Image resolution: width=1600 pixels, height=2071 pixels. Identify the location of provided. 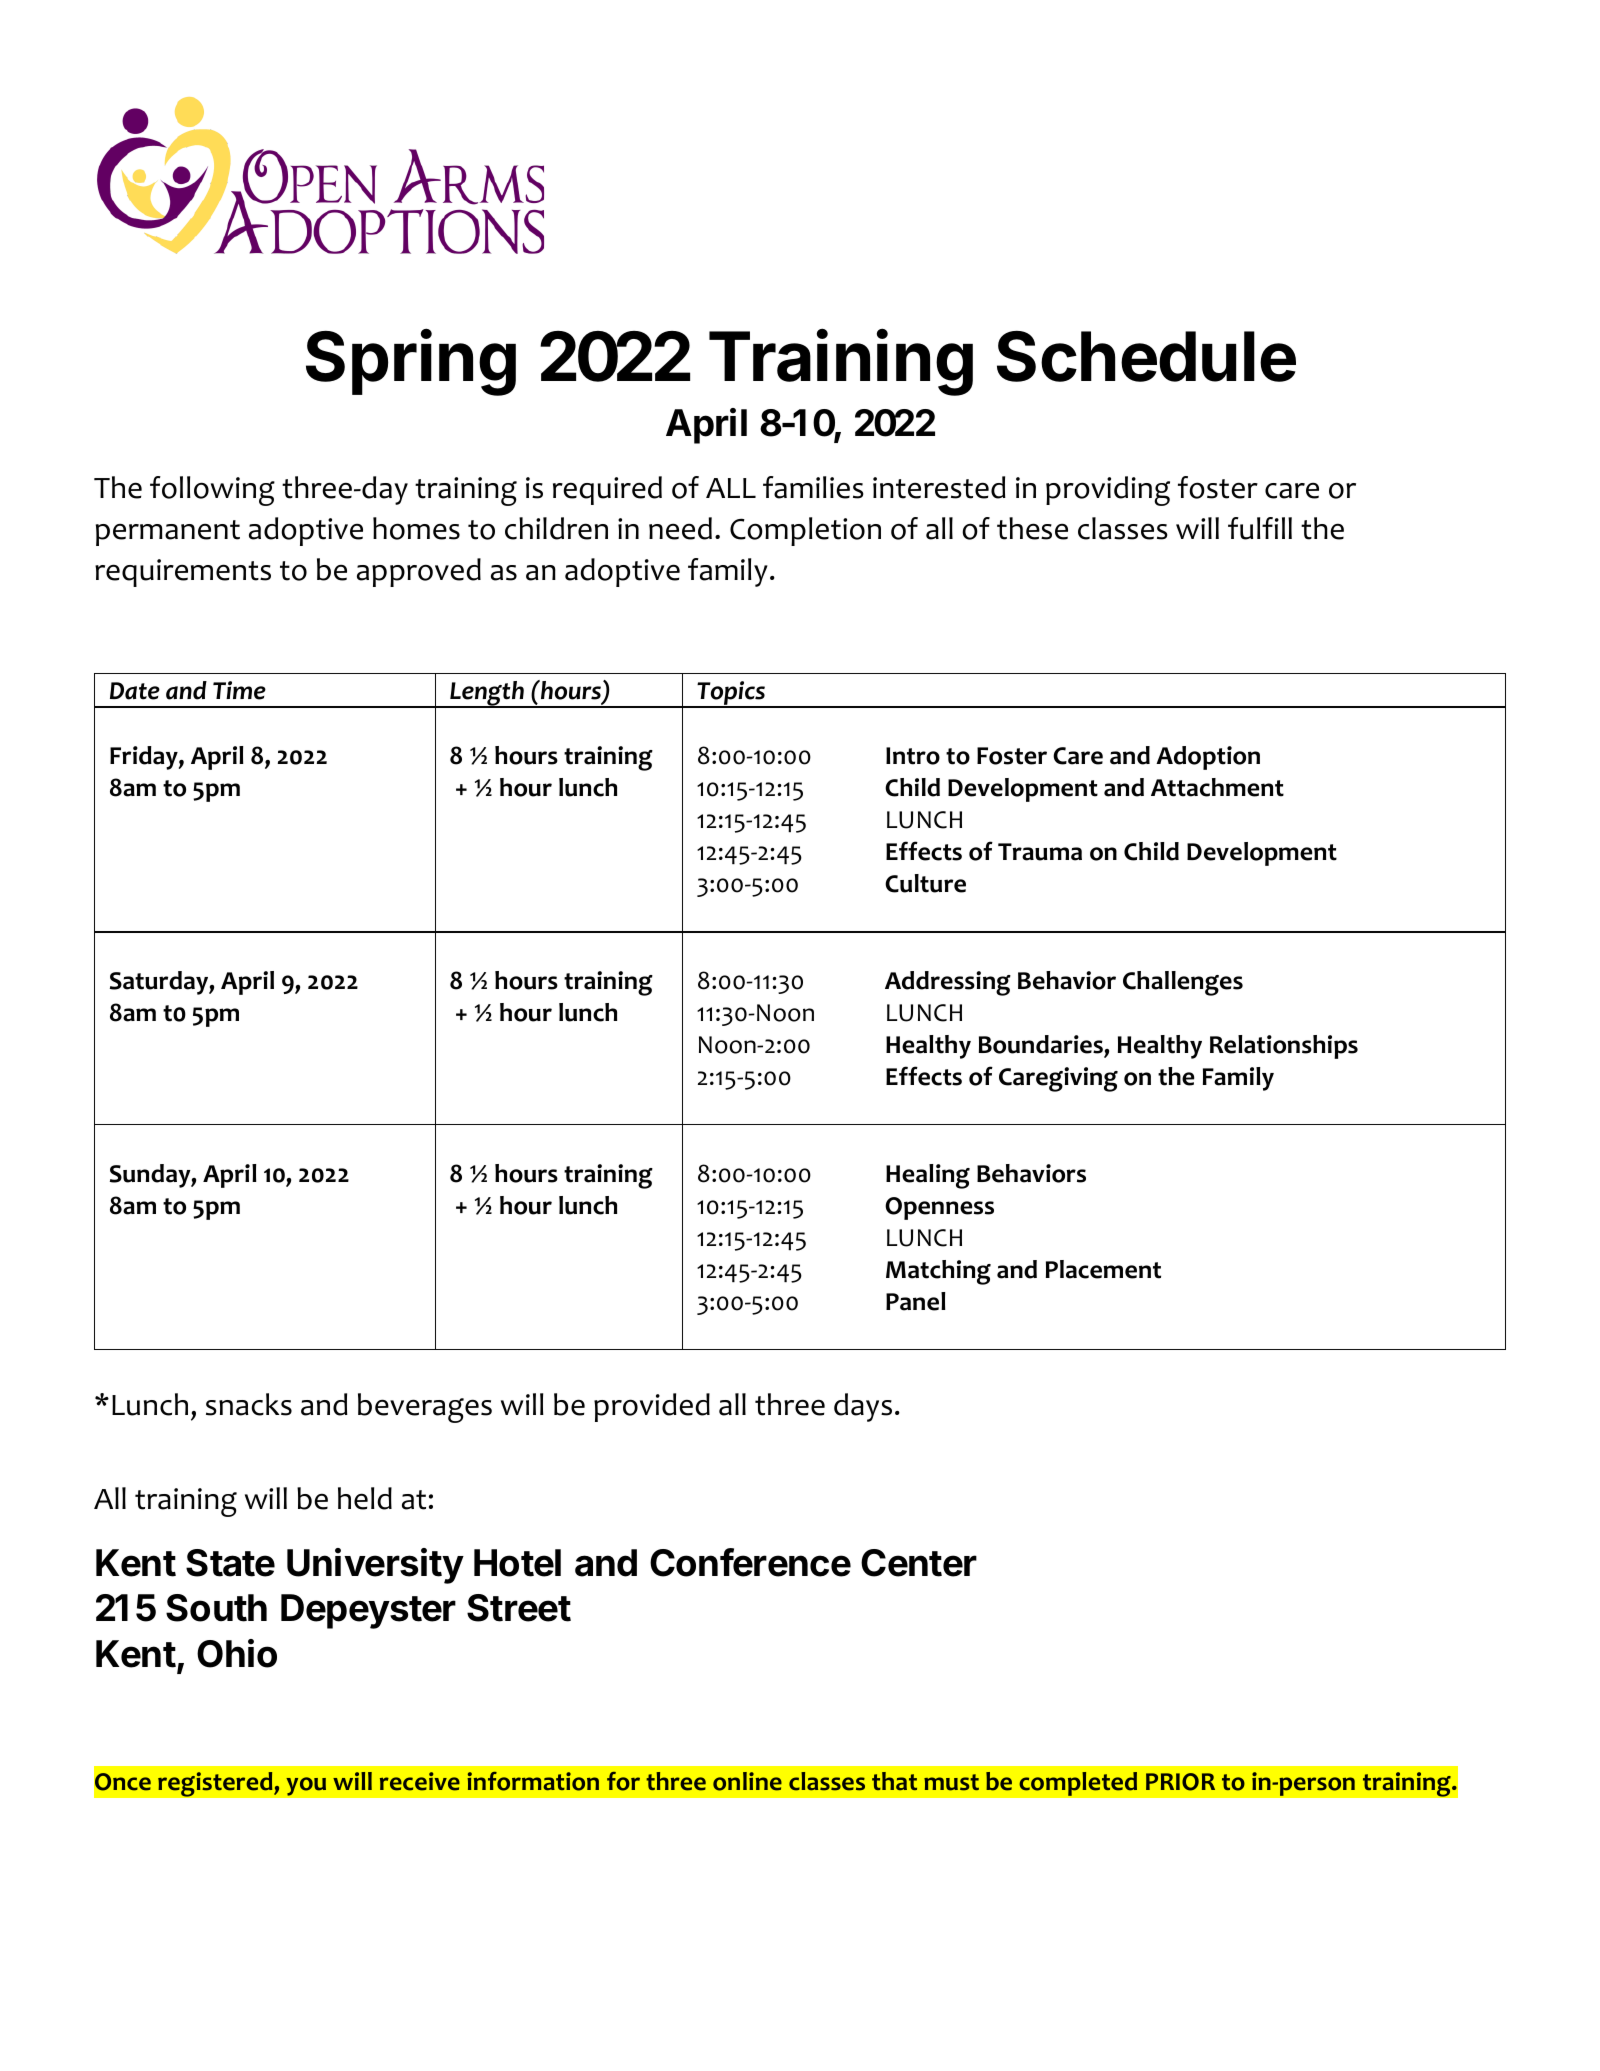
(652, 1407).
